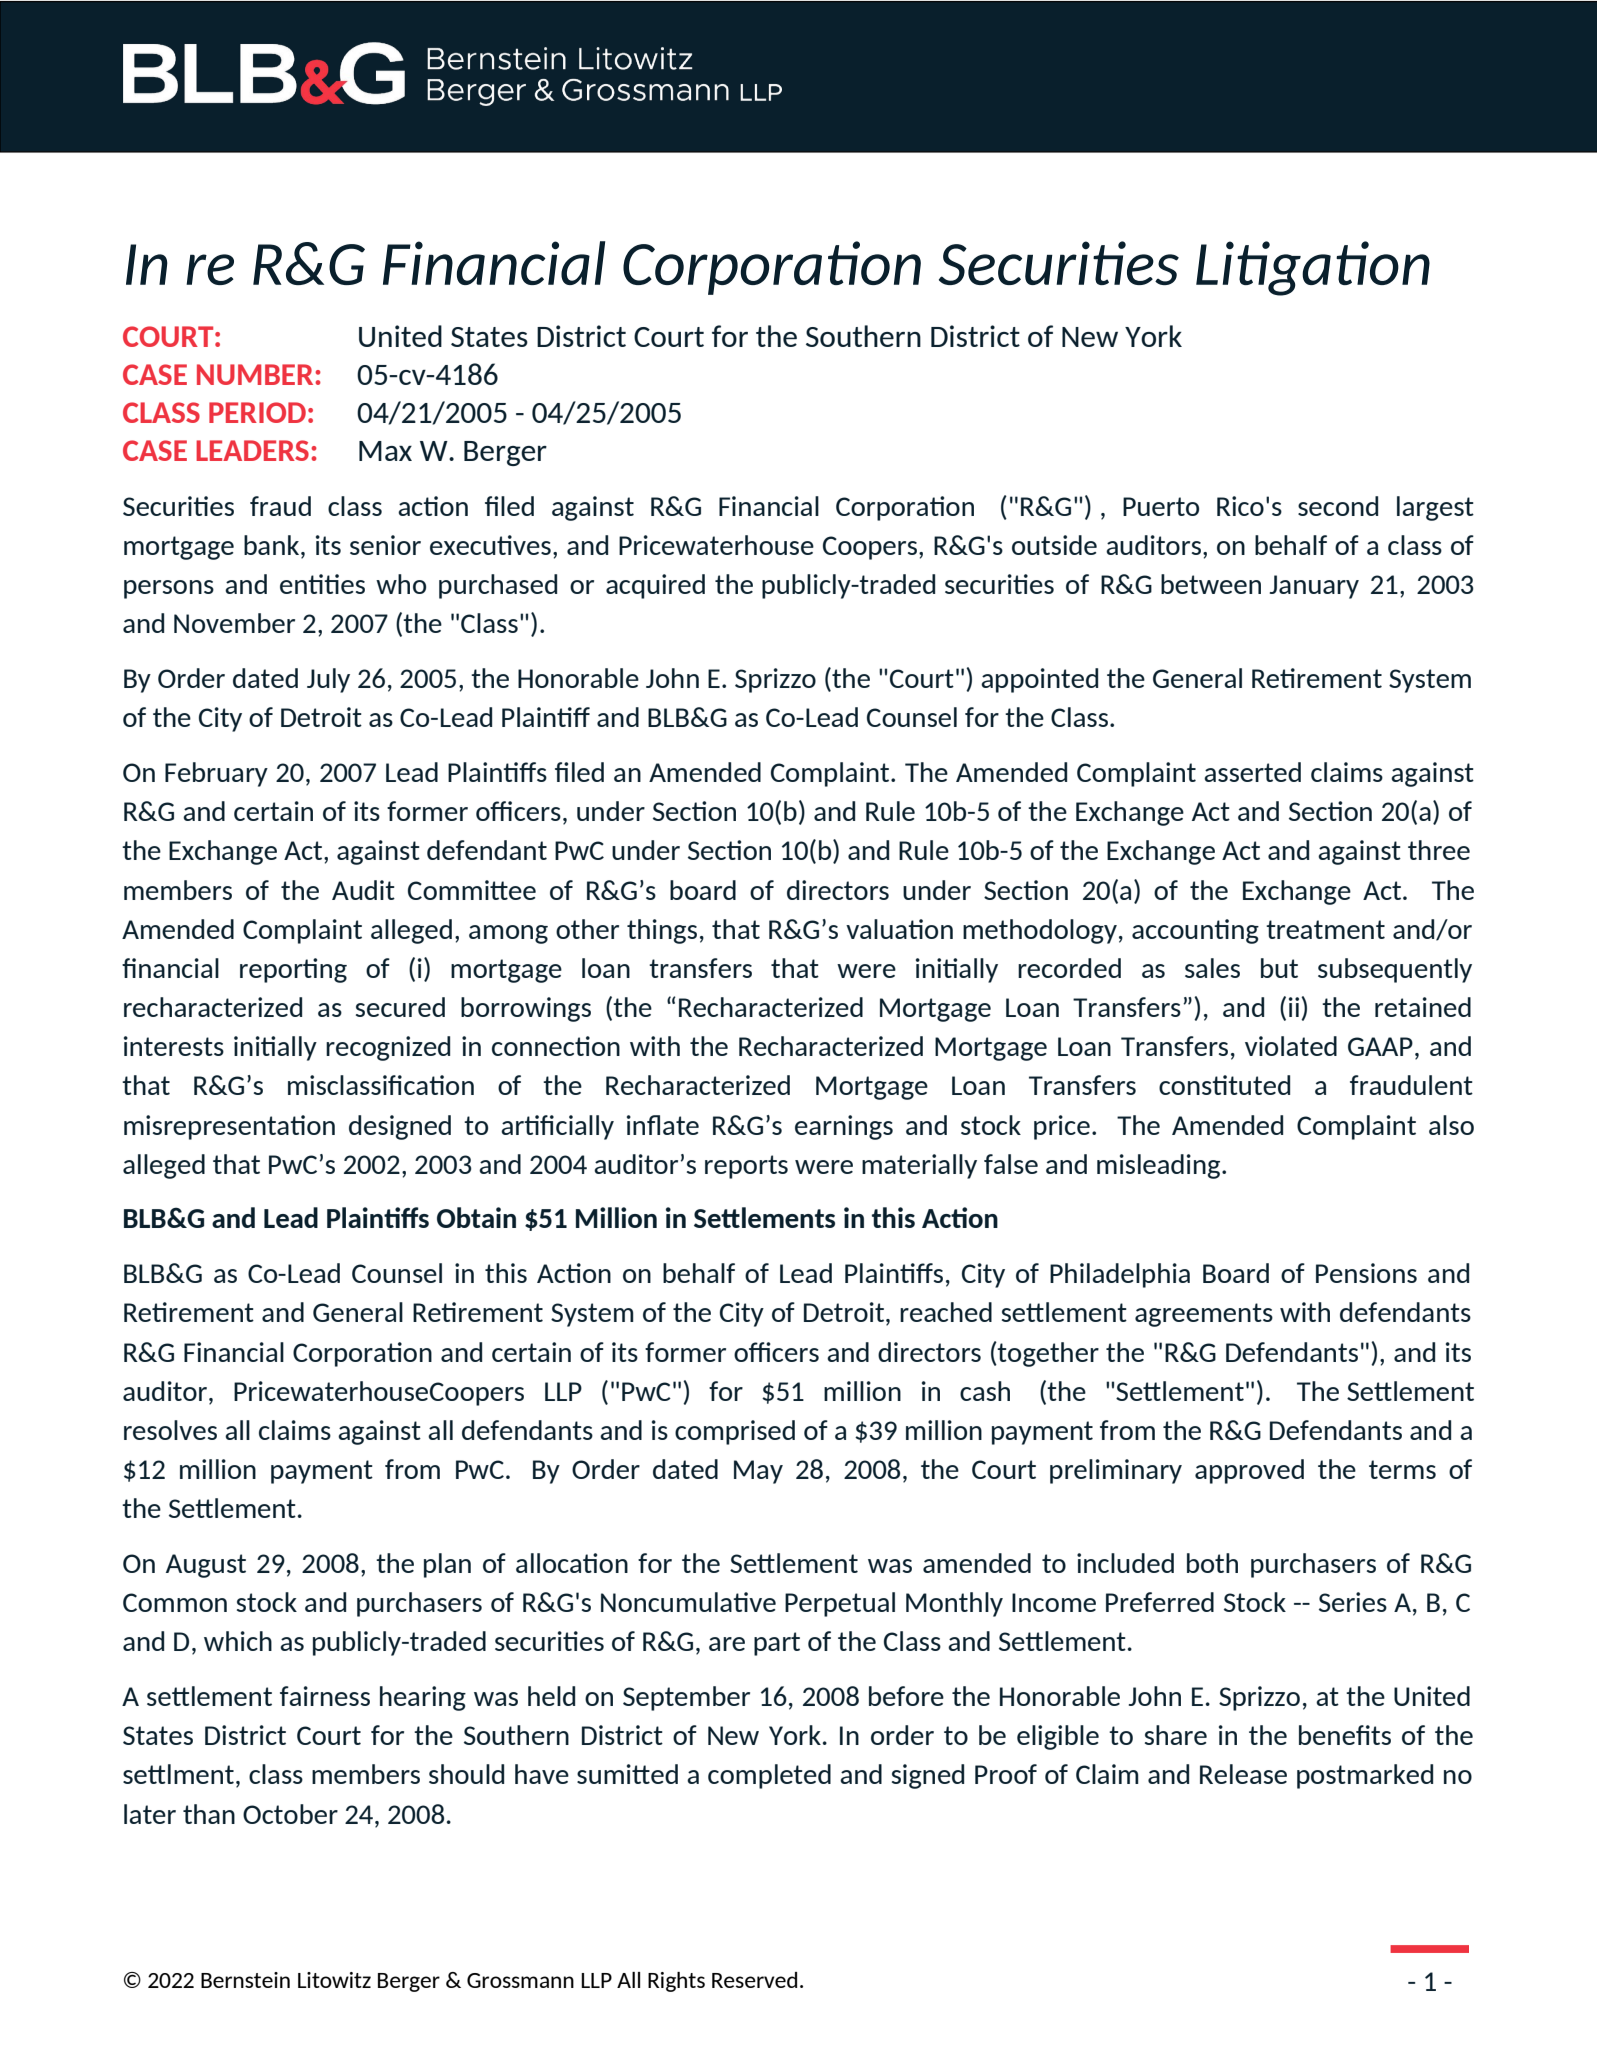 This page has height=2067, width=1597. What do you see at coordinates (245, 1980) in the page?
I see `Bernstein` at bounding box center [245, 1980].
